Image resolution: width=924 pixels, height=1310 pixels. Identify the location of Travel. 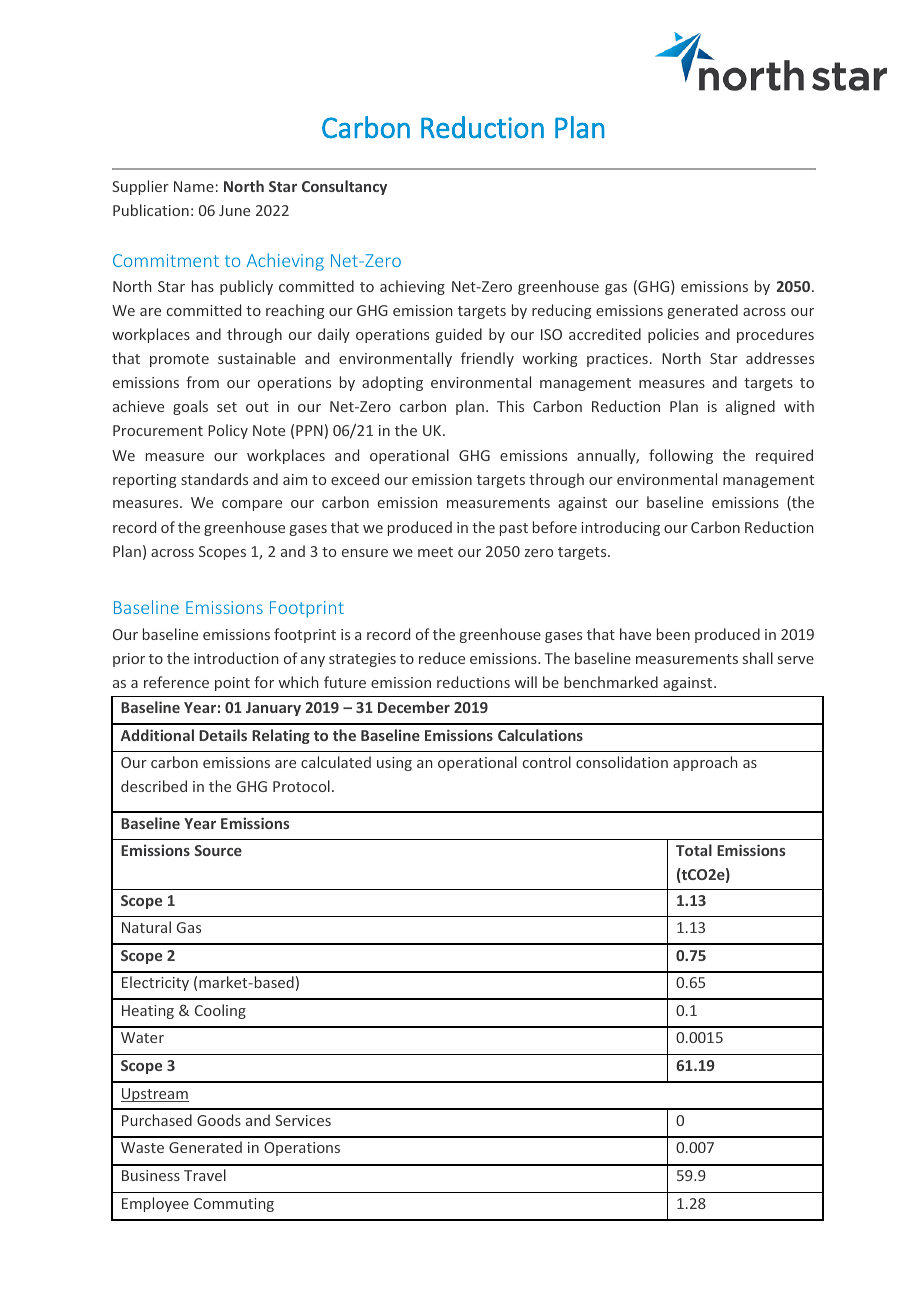
(205, 1175).
